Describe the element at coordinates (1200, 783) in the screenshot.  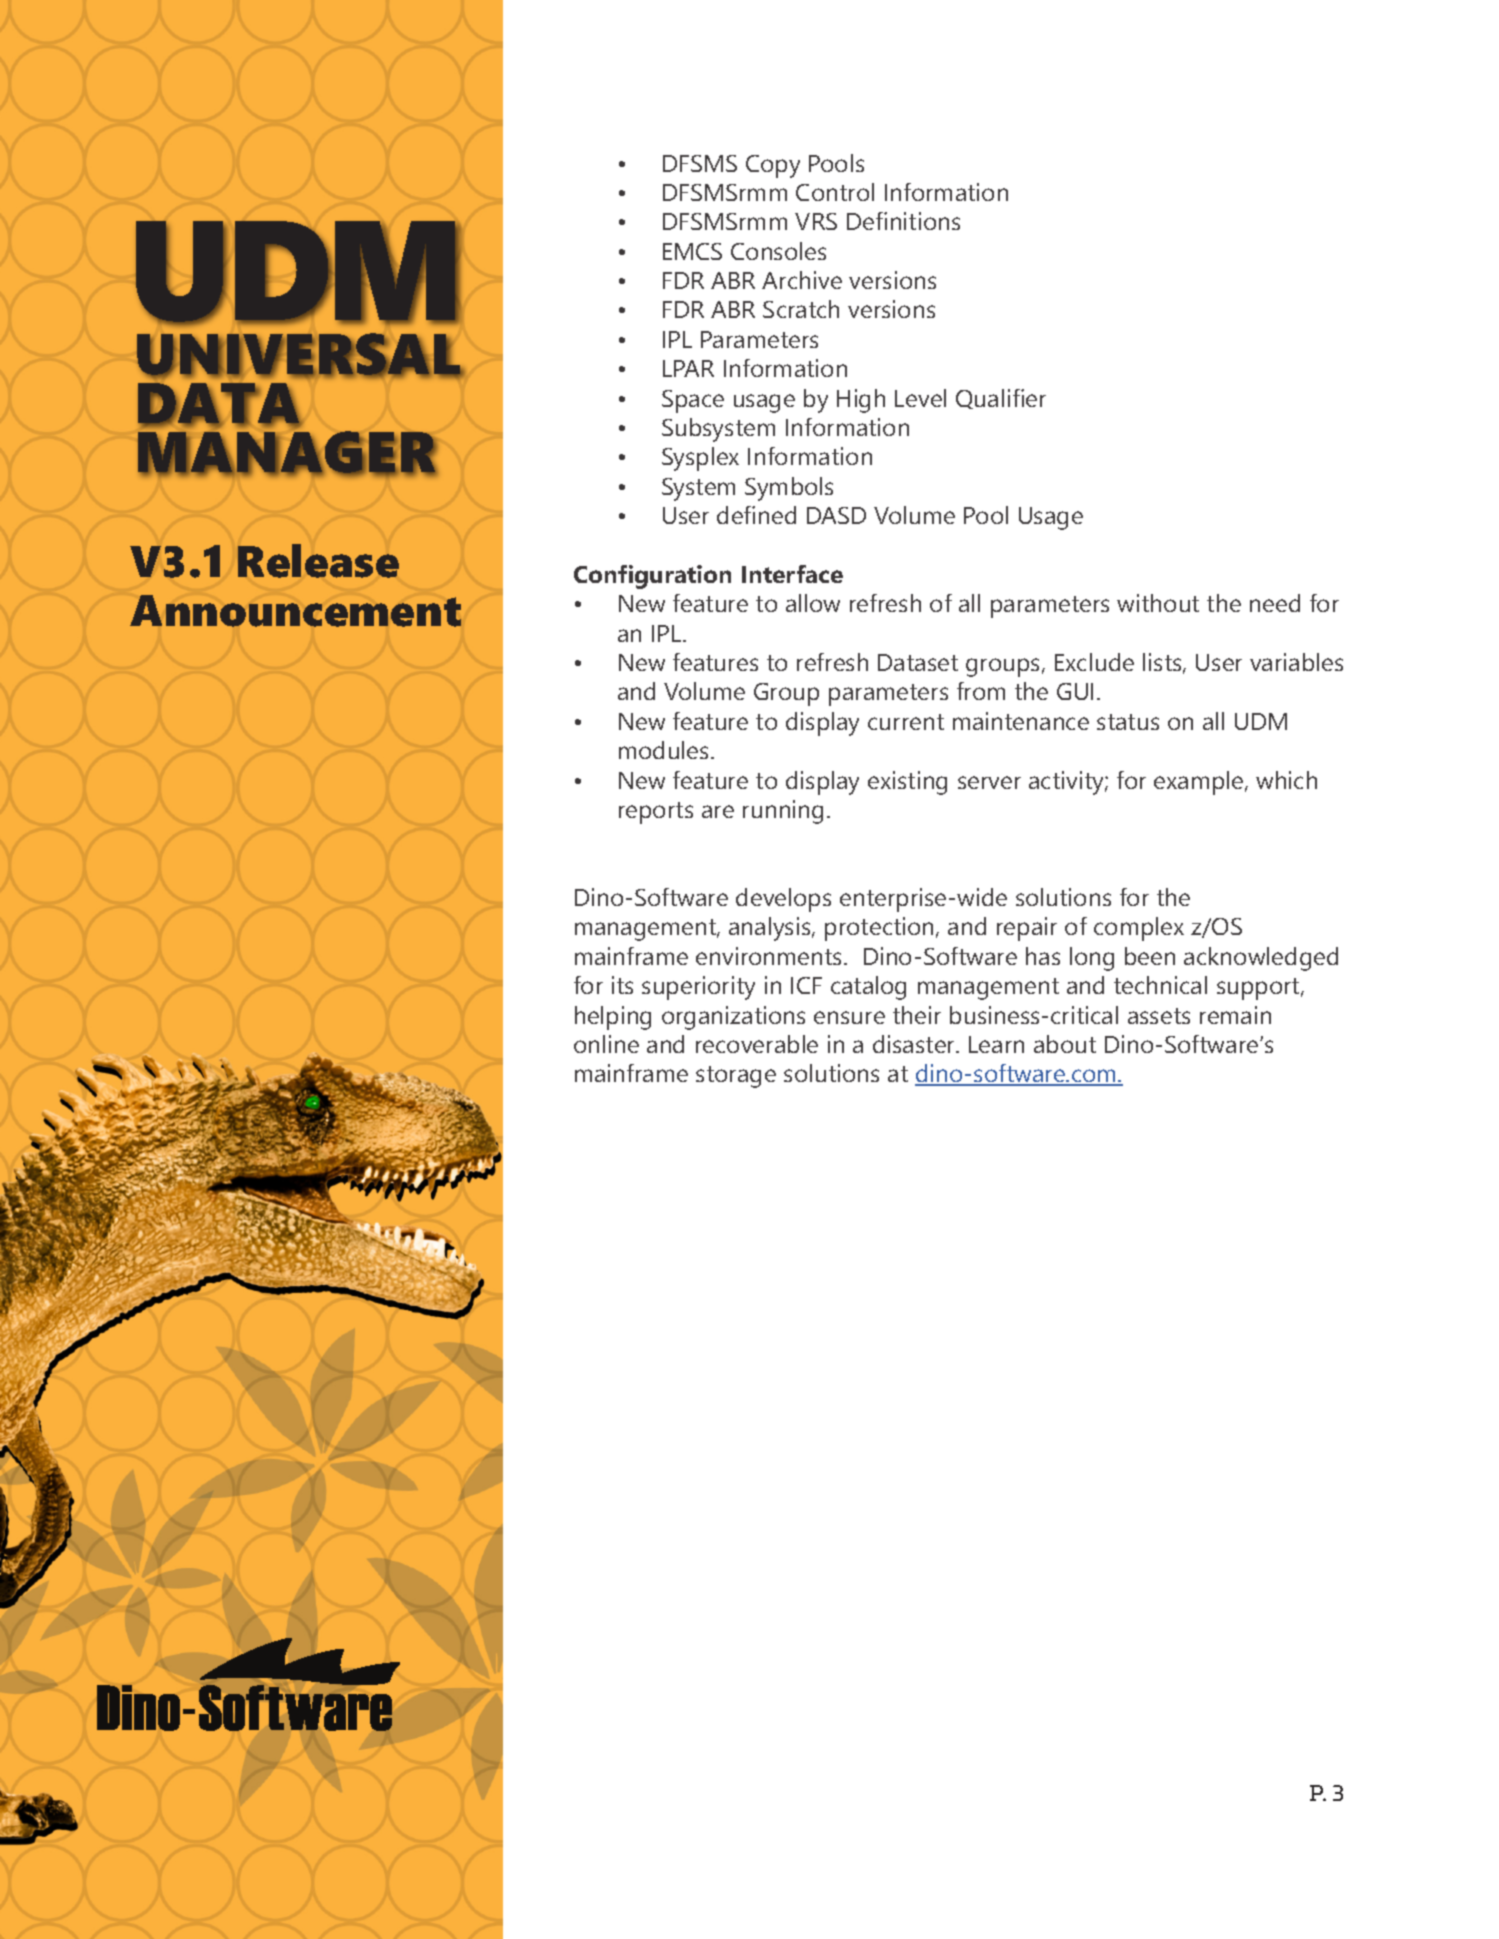
I see `example` at that location.
